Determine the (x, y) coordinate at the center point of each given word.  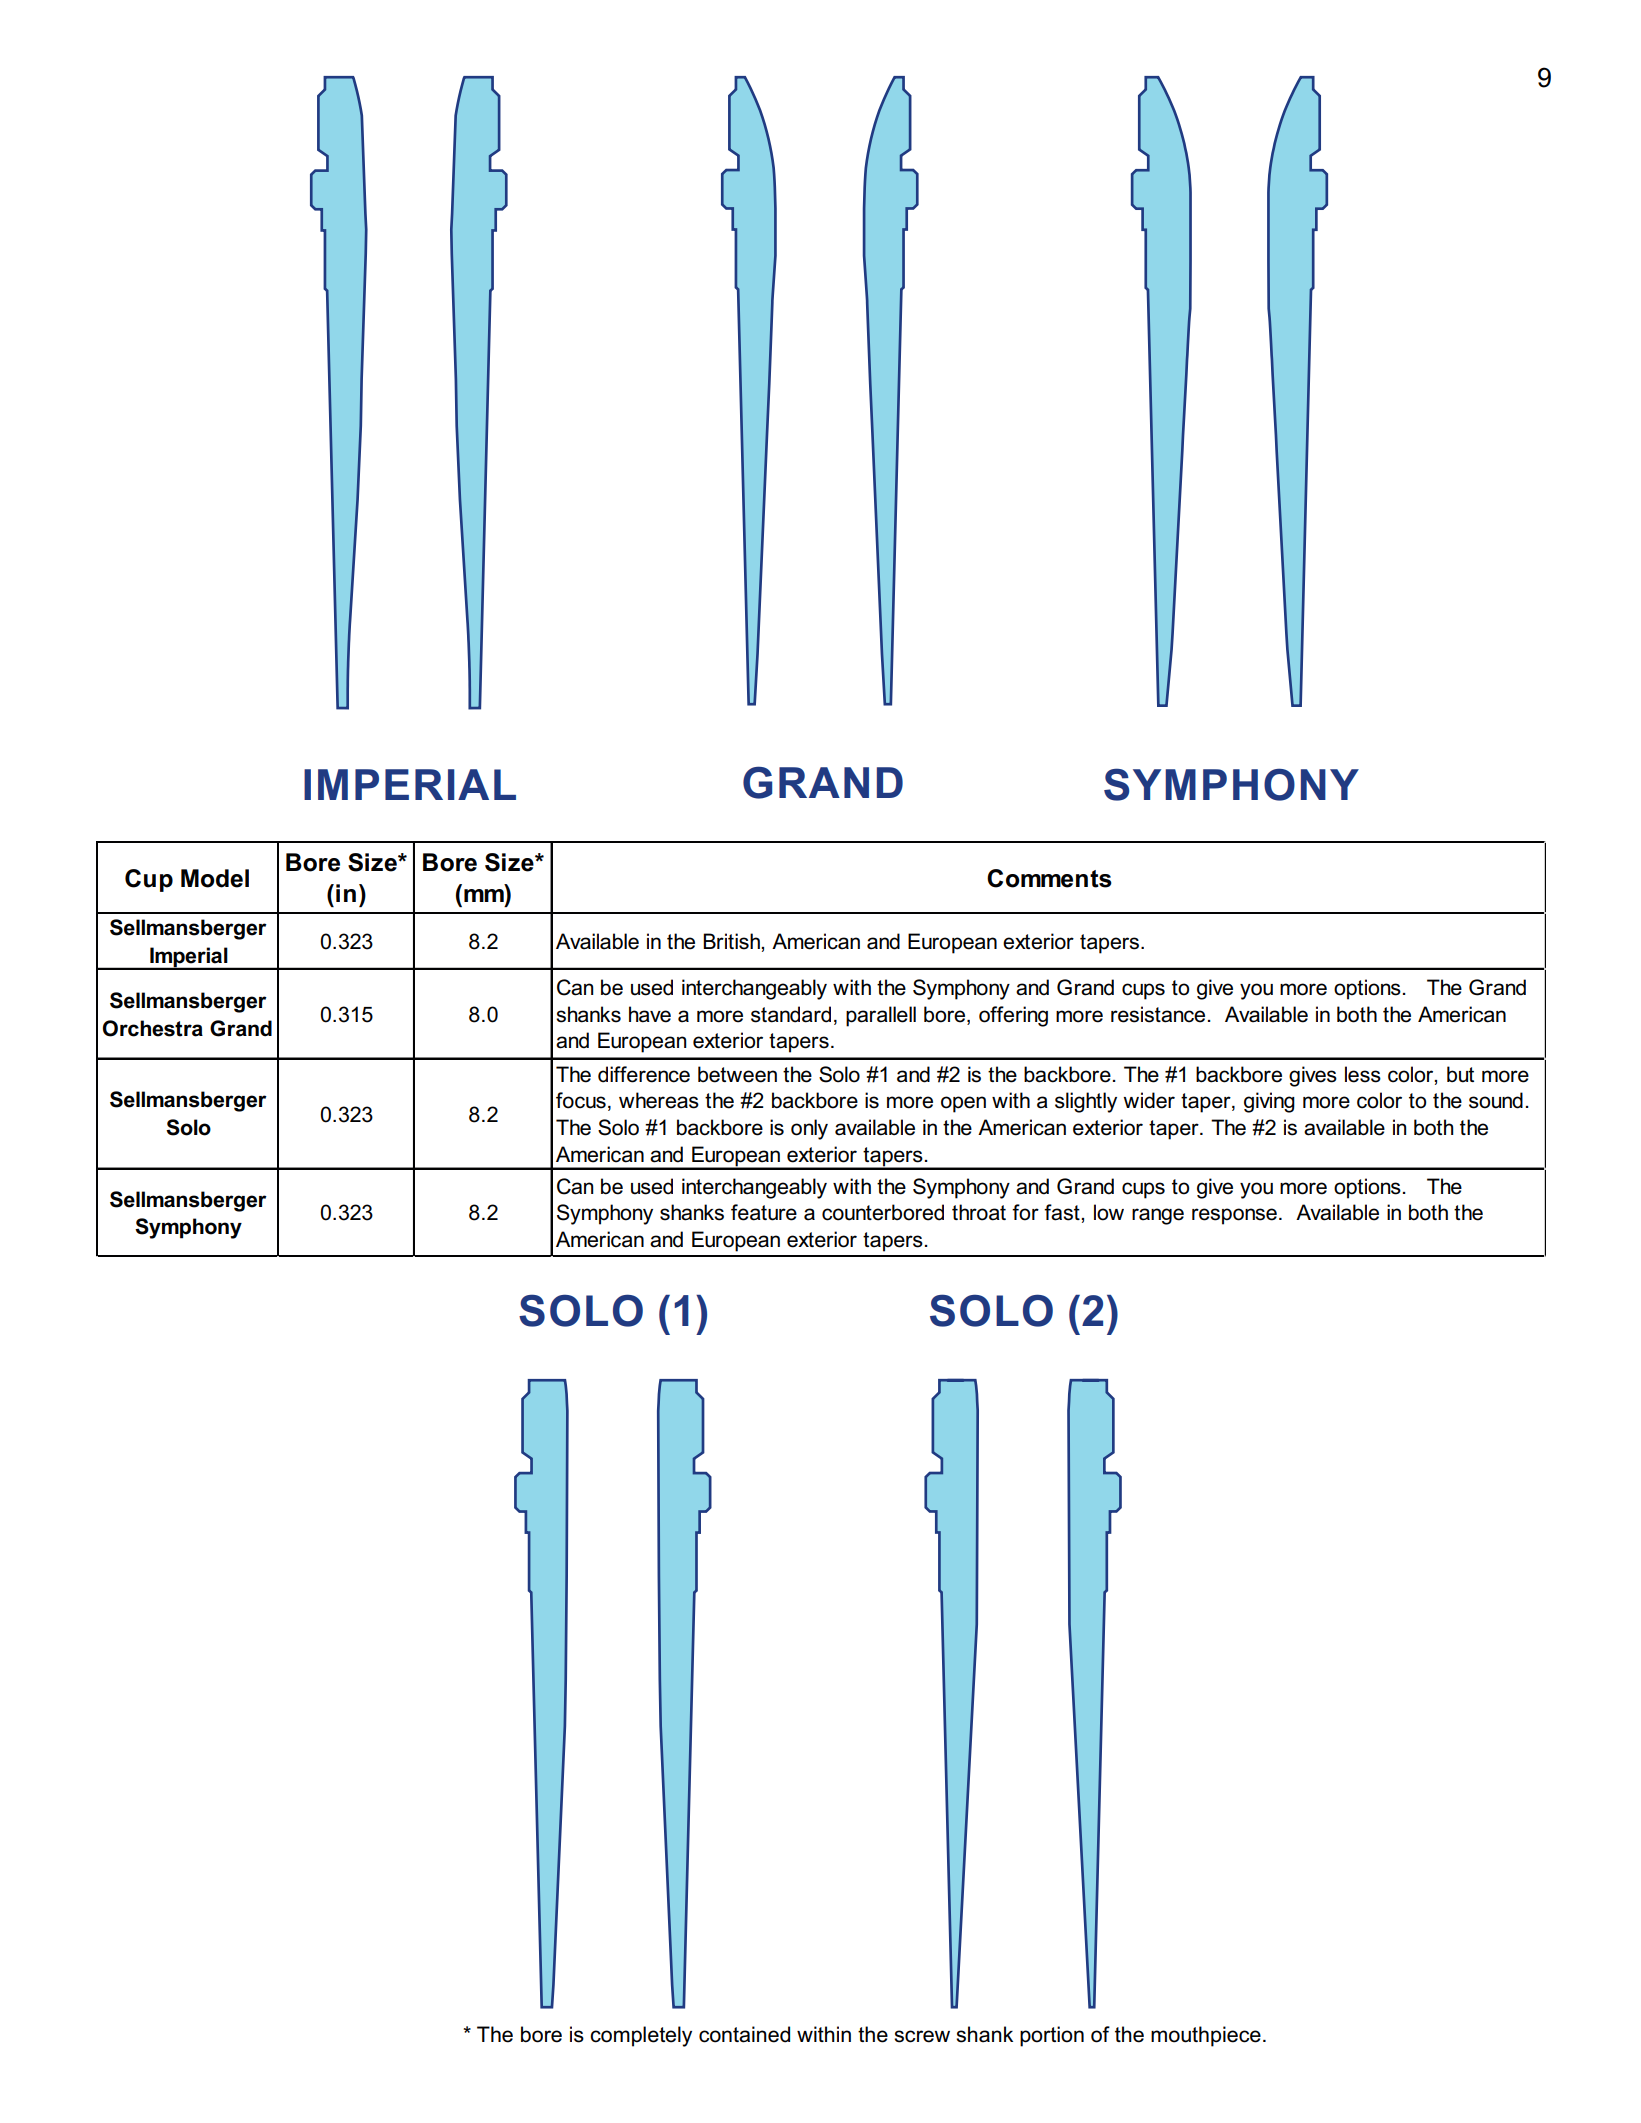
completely (641, 2036)
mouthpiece (1206, 2036)
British (732, 941)
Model (215, 878)
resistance (1158, 1014)
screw (922, 2036)
